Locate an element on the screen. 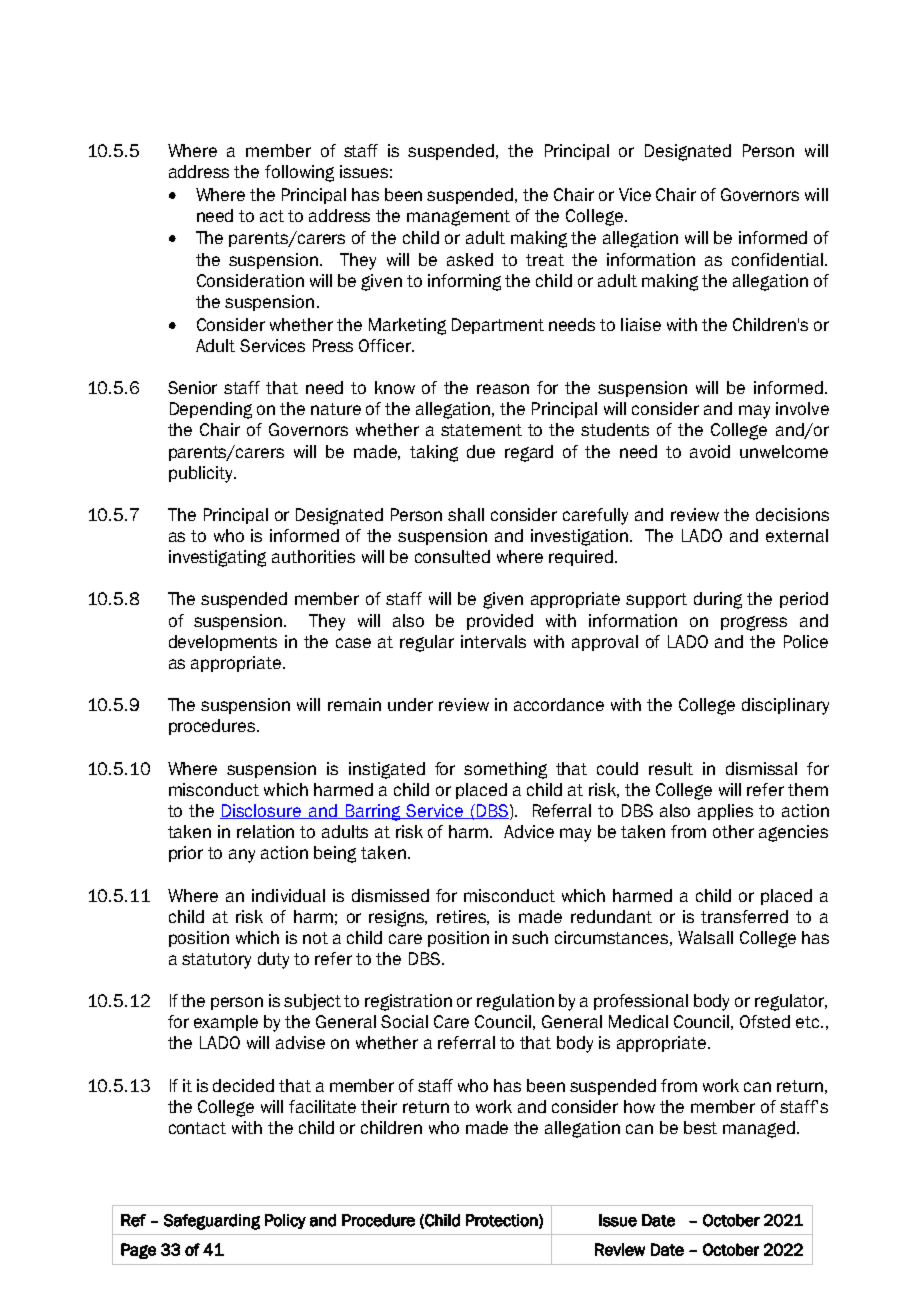  statutory is located at coordinates (216, 961).
